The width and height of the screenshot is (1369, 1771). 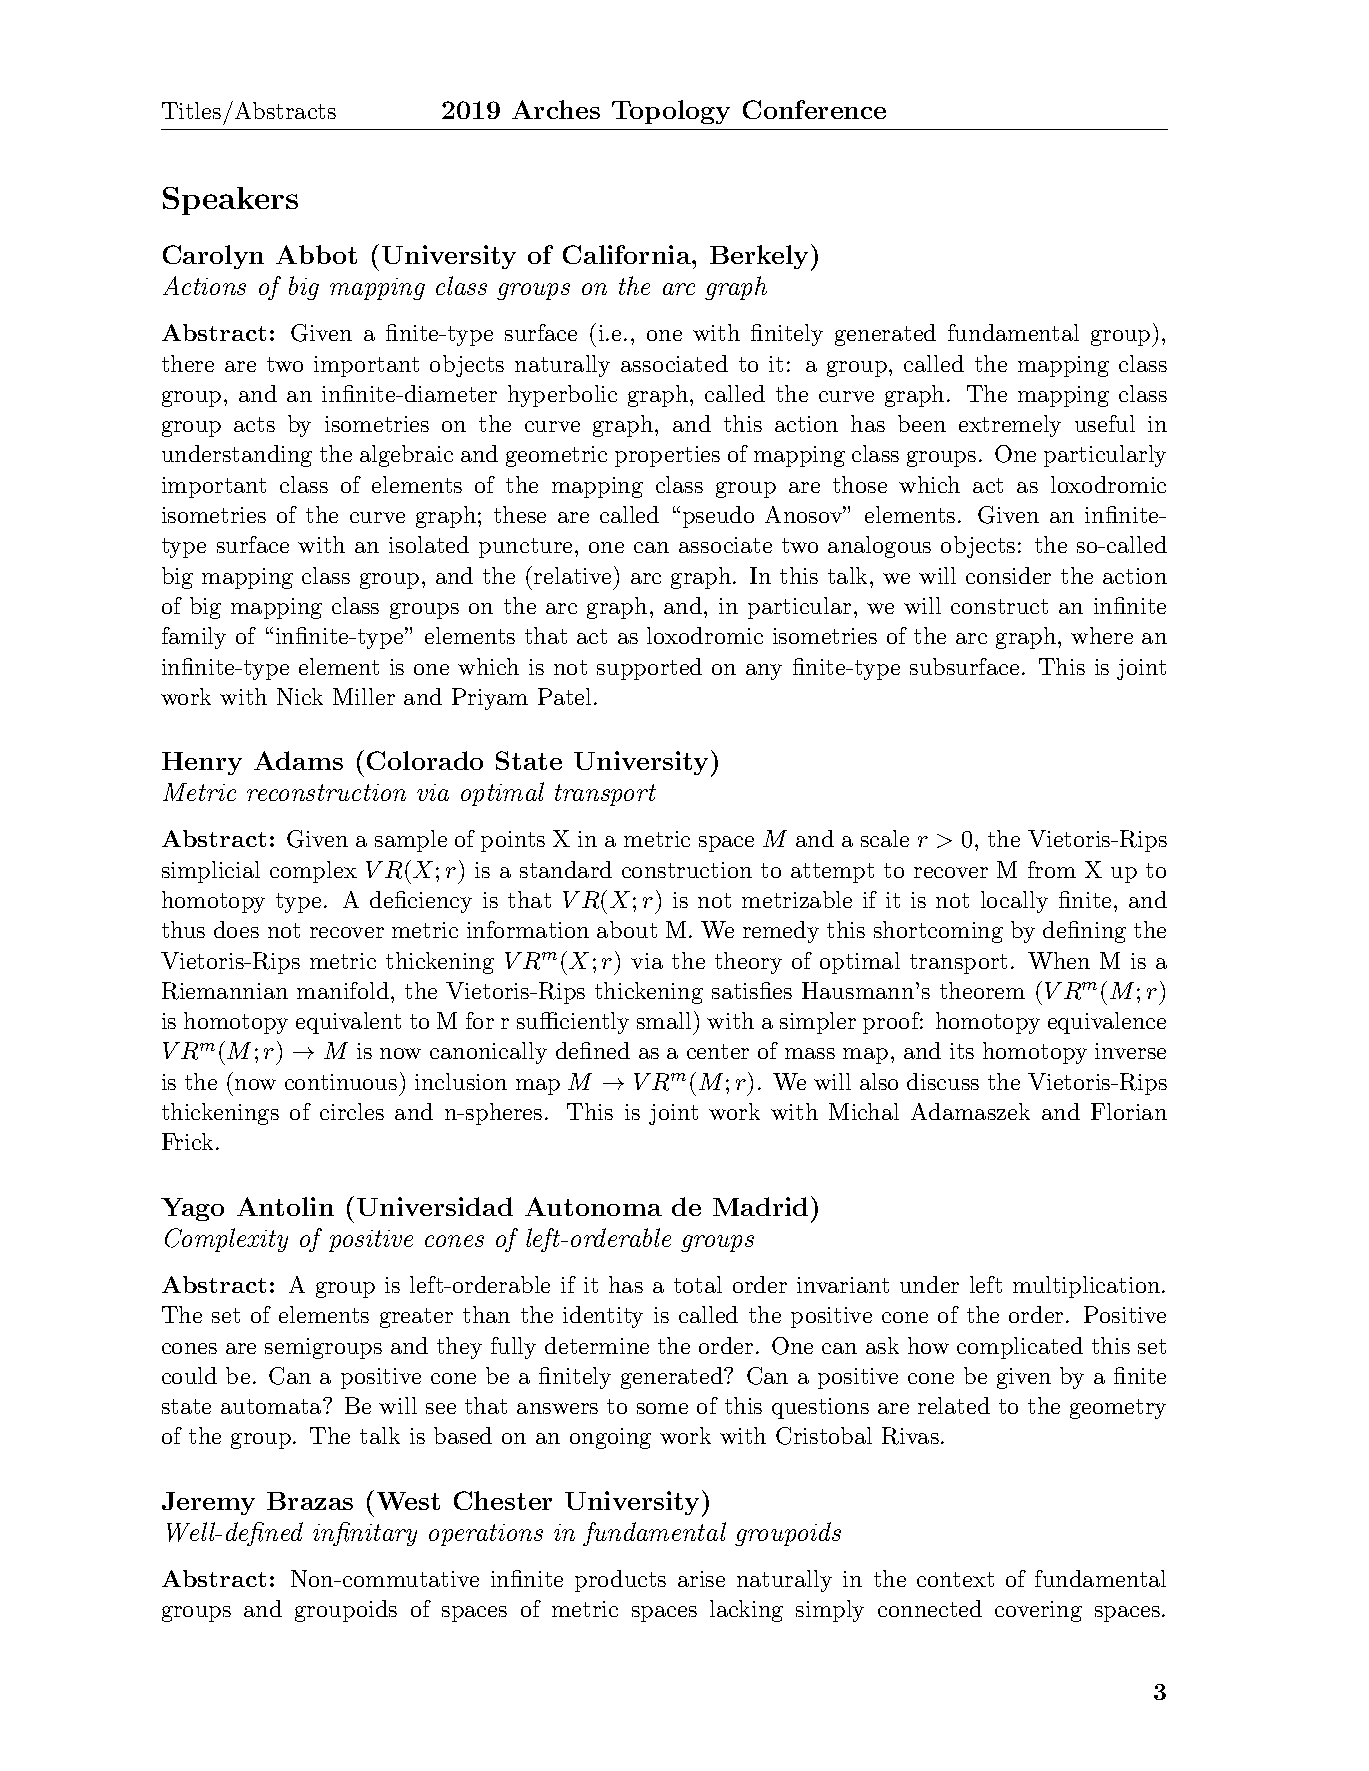 What do you see at coordinates (365, 1534) in the screenshot?
I see `infinitary` at bounding box center [365, 1534].
